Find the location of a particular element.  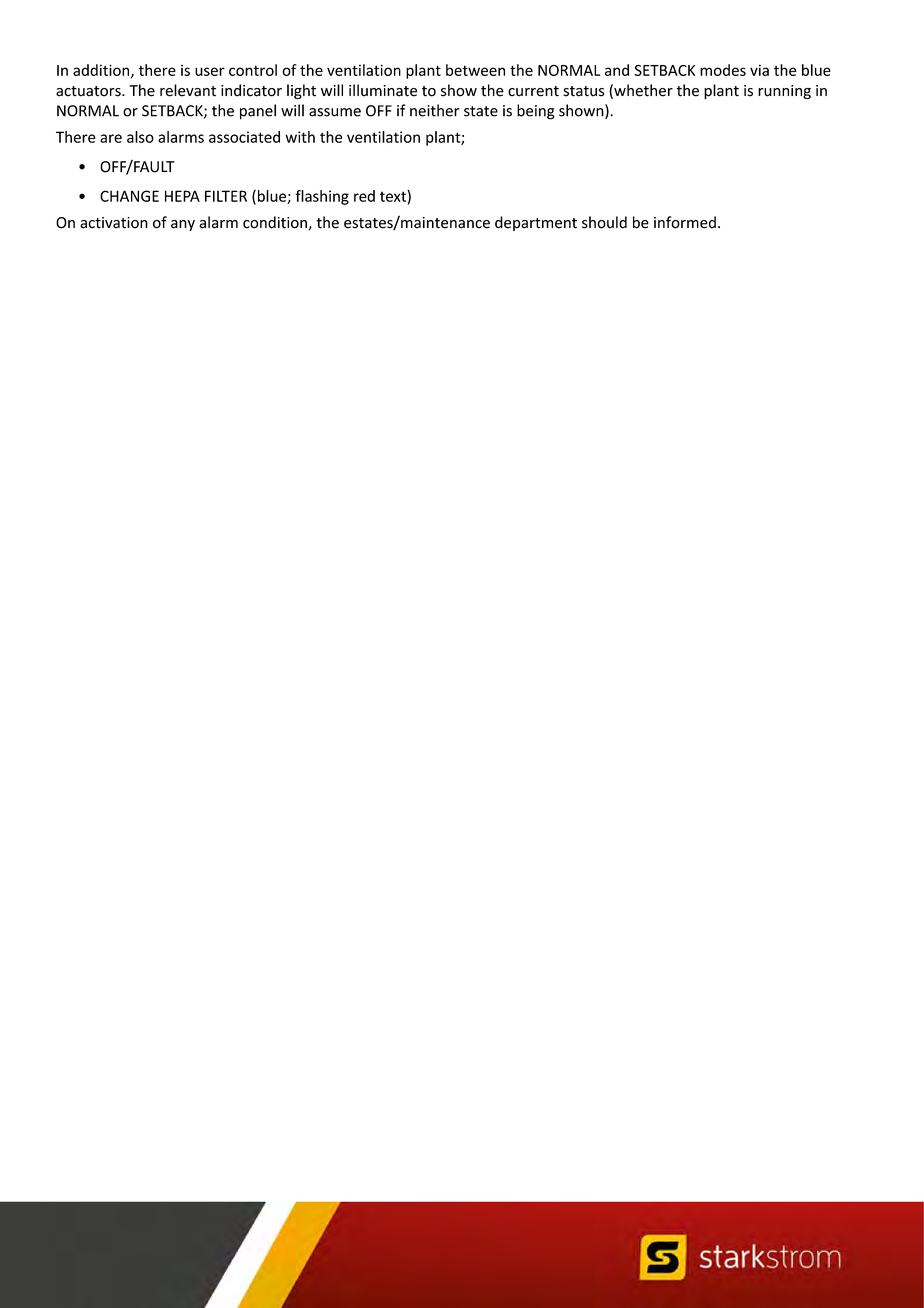

neither is located at coordinates (435, 110).
